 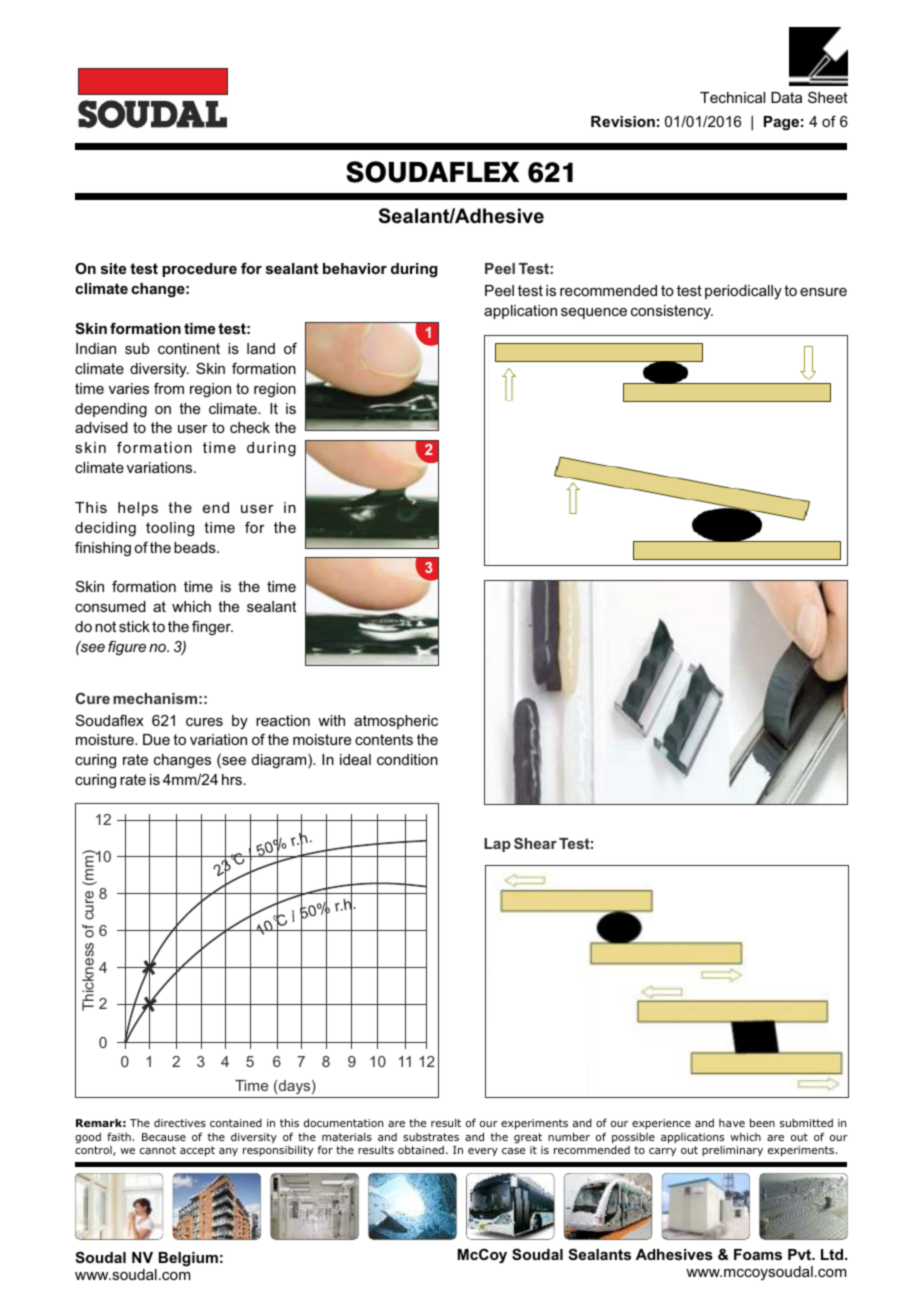 What do you see at coordinates (188, 1259) in the image?
I see `Belgium` at bounding box center [188, 1259].
